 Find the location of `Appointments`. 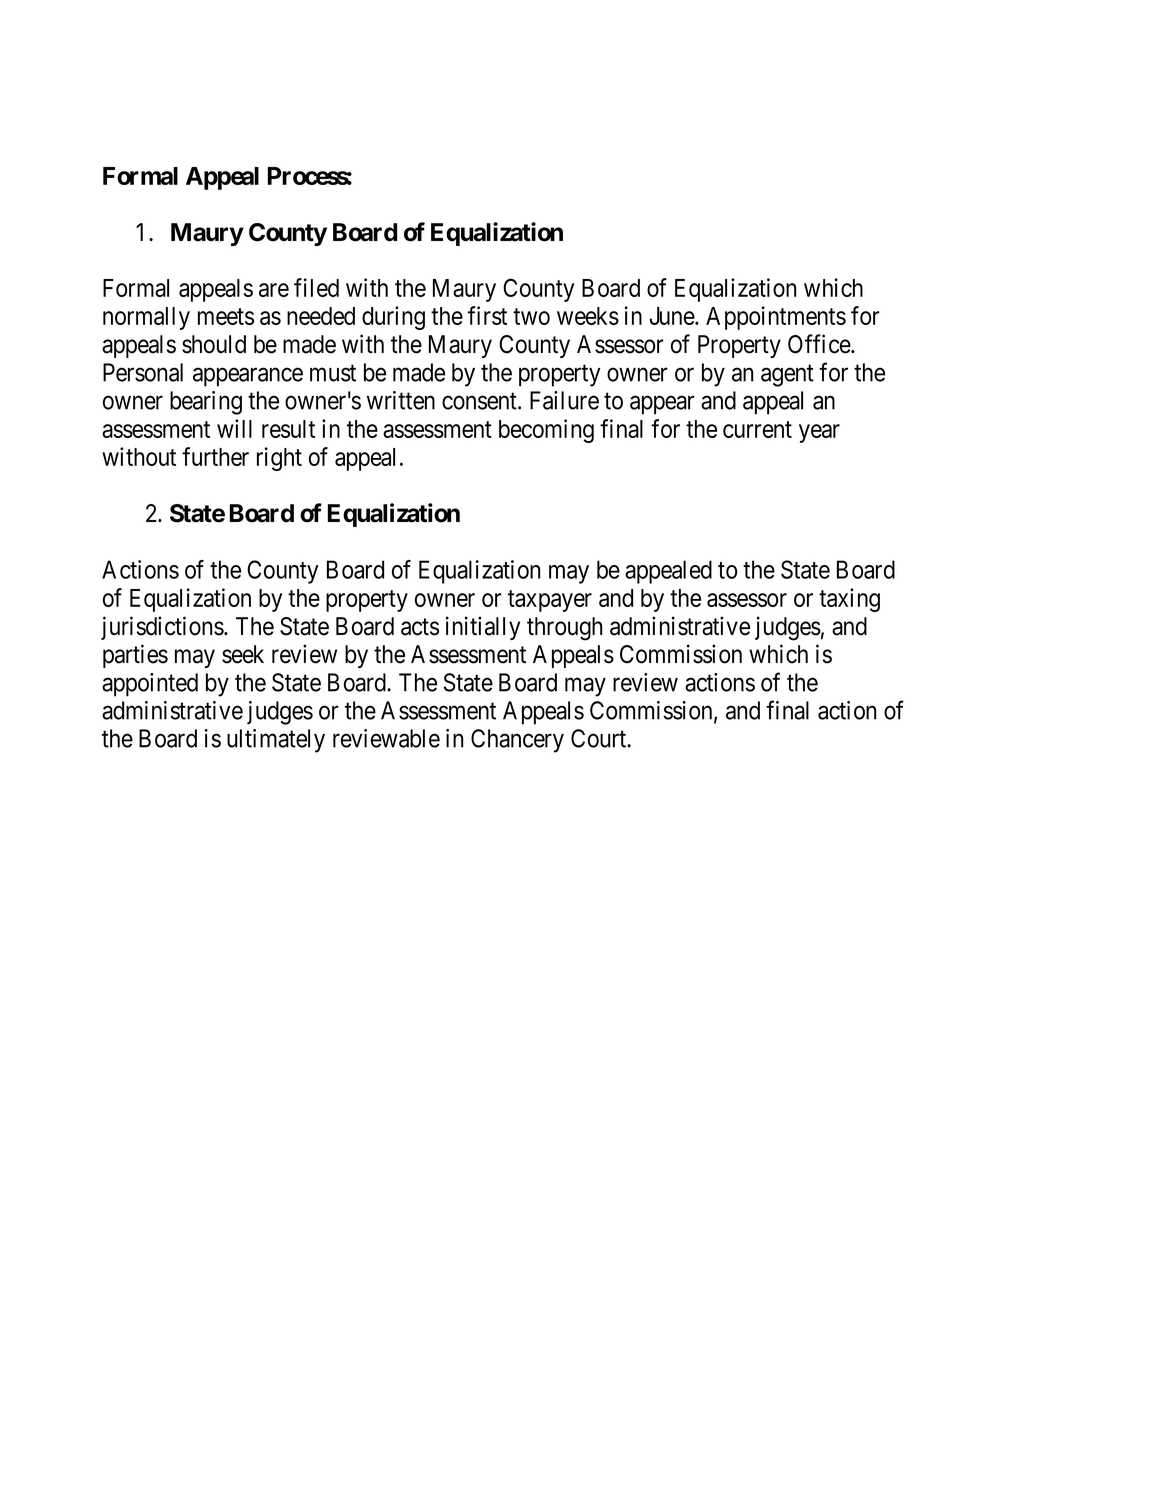

Appointments is located at coordinates (776, 318).
